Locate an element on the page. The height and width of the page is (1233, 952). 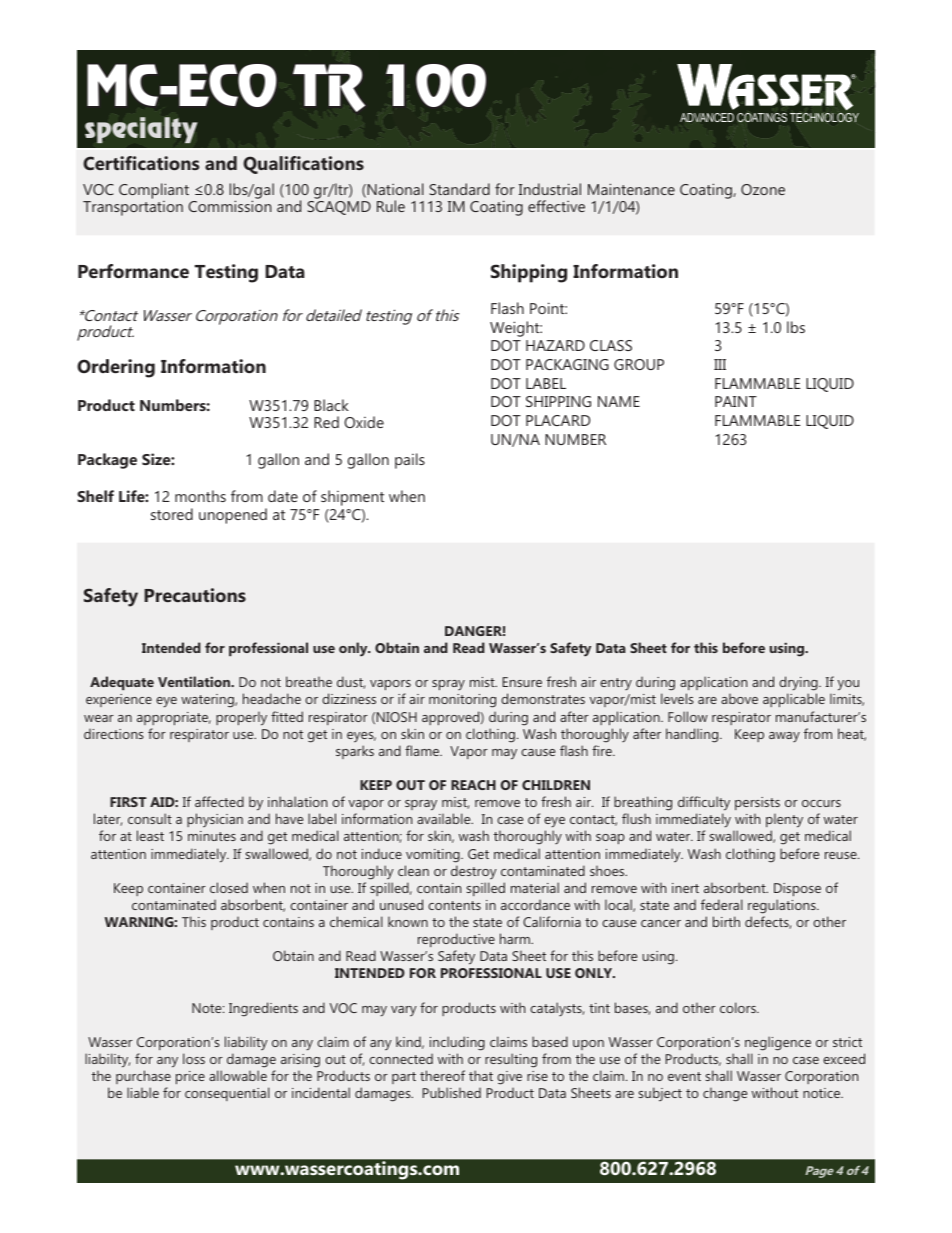
Standard is located at coordinates (459, 189).
